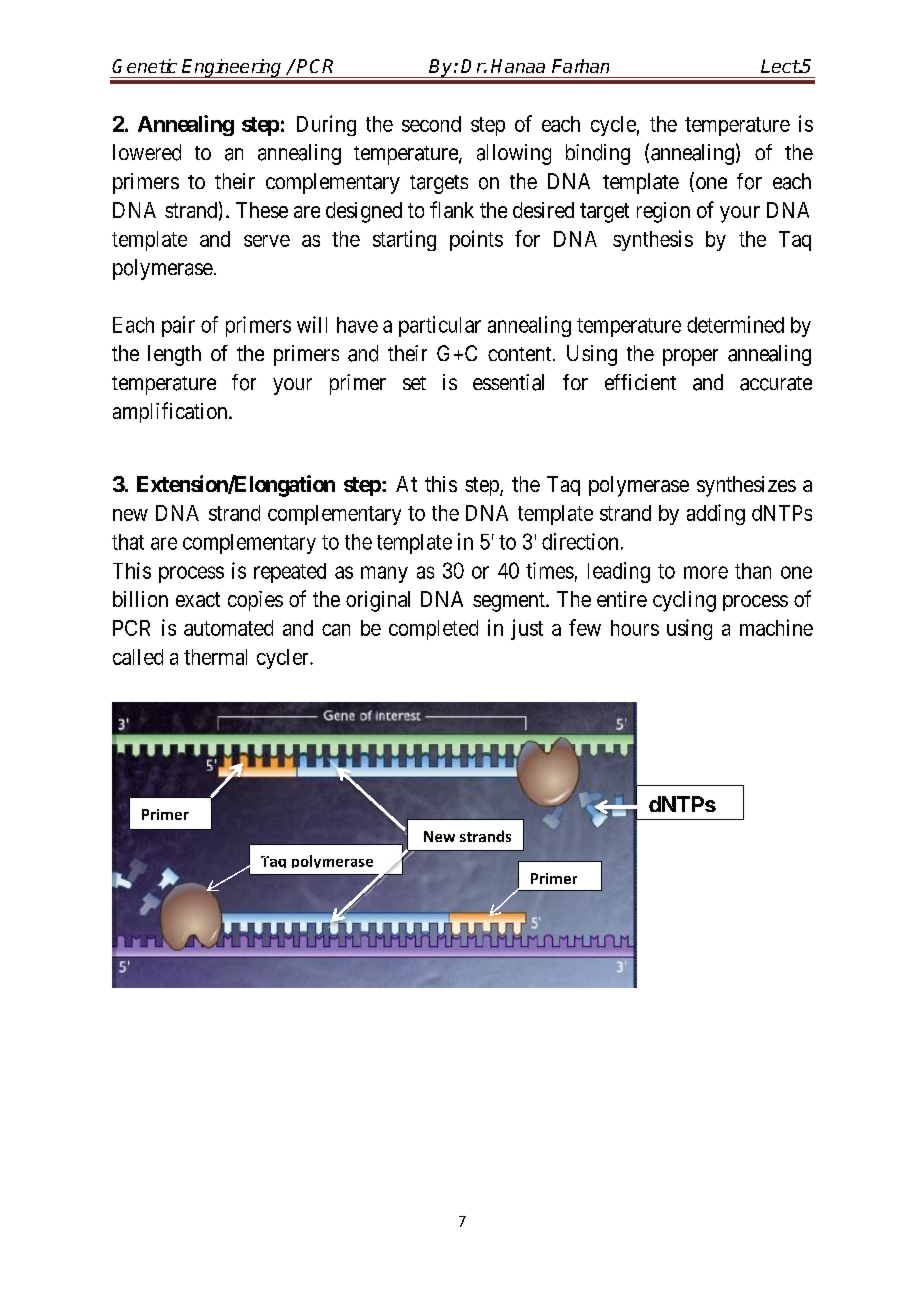 Image resolution: width=924 pixels, height=1308 pixels. What do you see at coordinates (431, 124) in the screenshot?
I see `second` at bounding box center [431, 124].
